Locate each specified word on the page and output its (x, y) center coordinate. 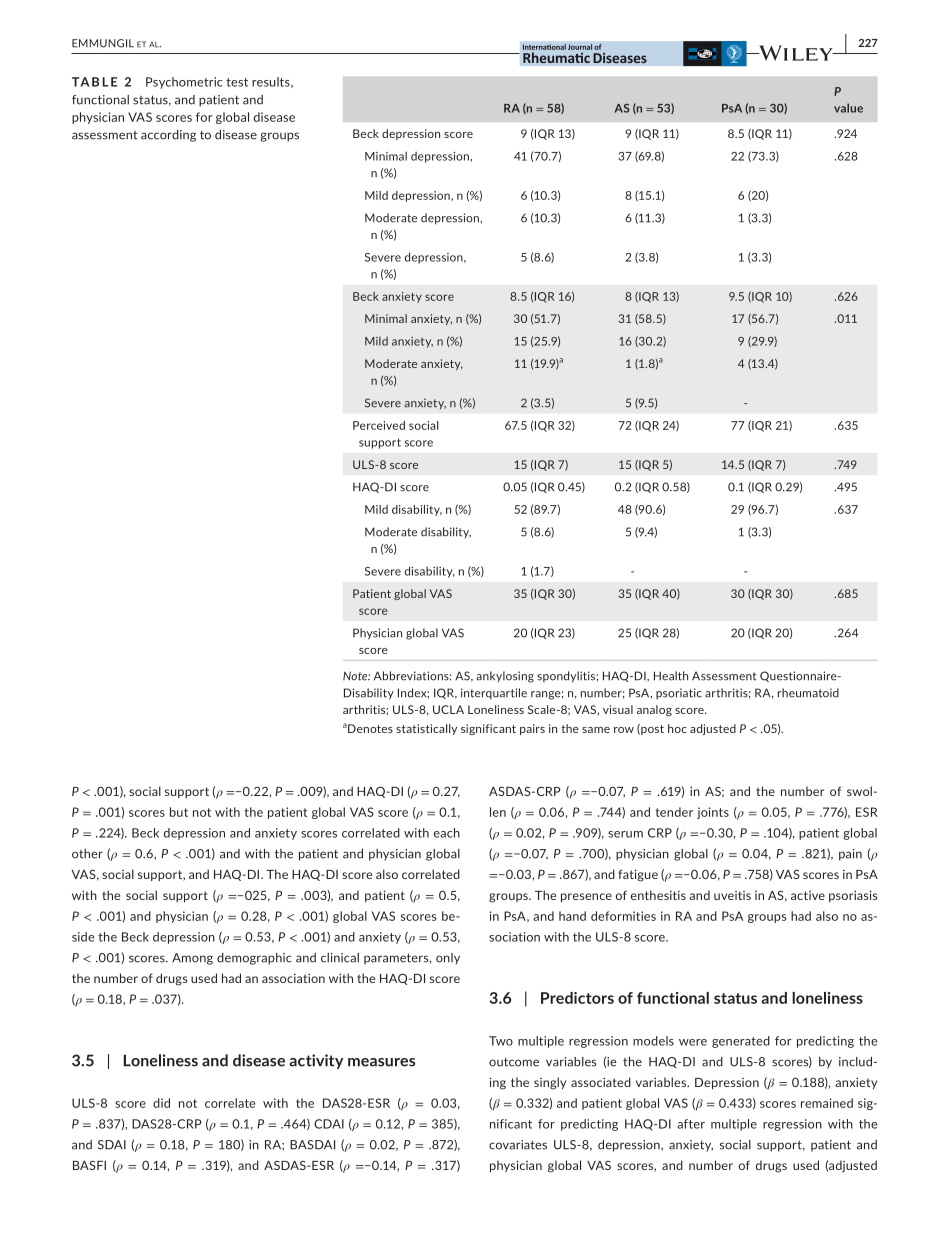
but (179, 812)
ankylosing (505, 677)
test (237, 82)
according (168, 136)
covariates (518, 1145)
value (848, 108)
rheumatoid (808, 693)
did (161, 1103)
